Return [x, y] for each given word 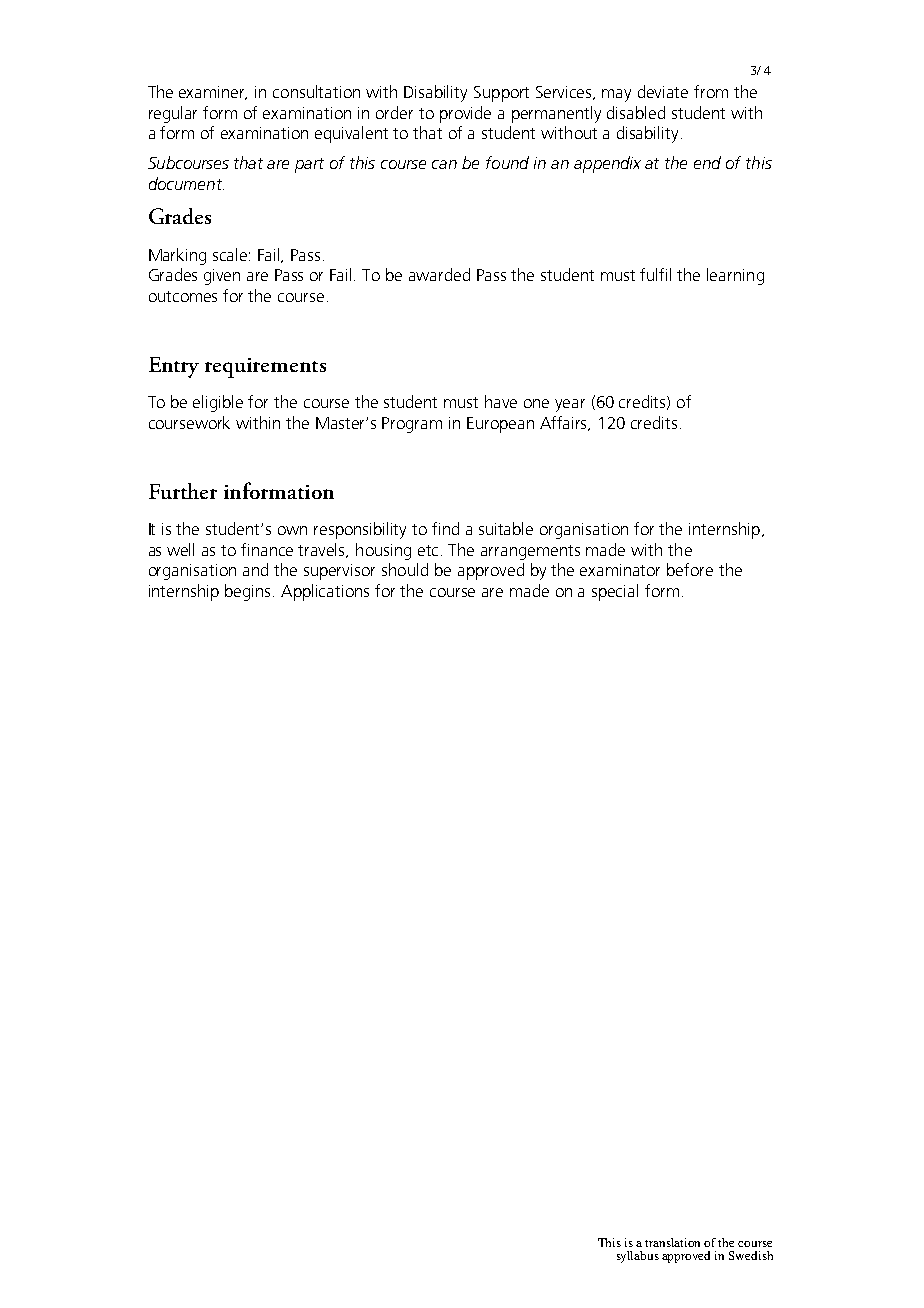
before [690, 569]
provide [465, 114]
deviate [663, 91]
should [405, 569]
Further [183, 491]
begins [249, 592]
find [445, 528]
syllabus [638, 1257]
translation [672, 1242]
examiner [213, 93]
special [615, 592]
